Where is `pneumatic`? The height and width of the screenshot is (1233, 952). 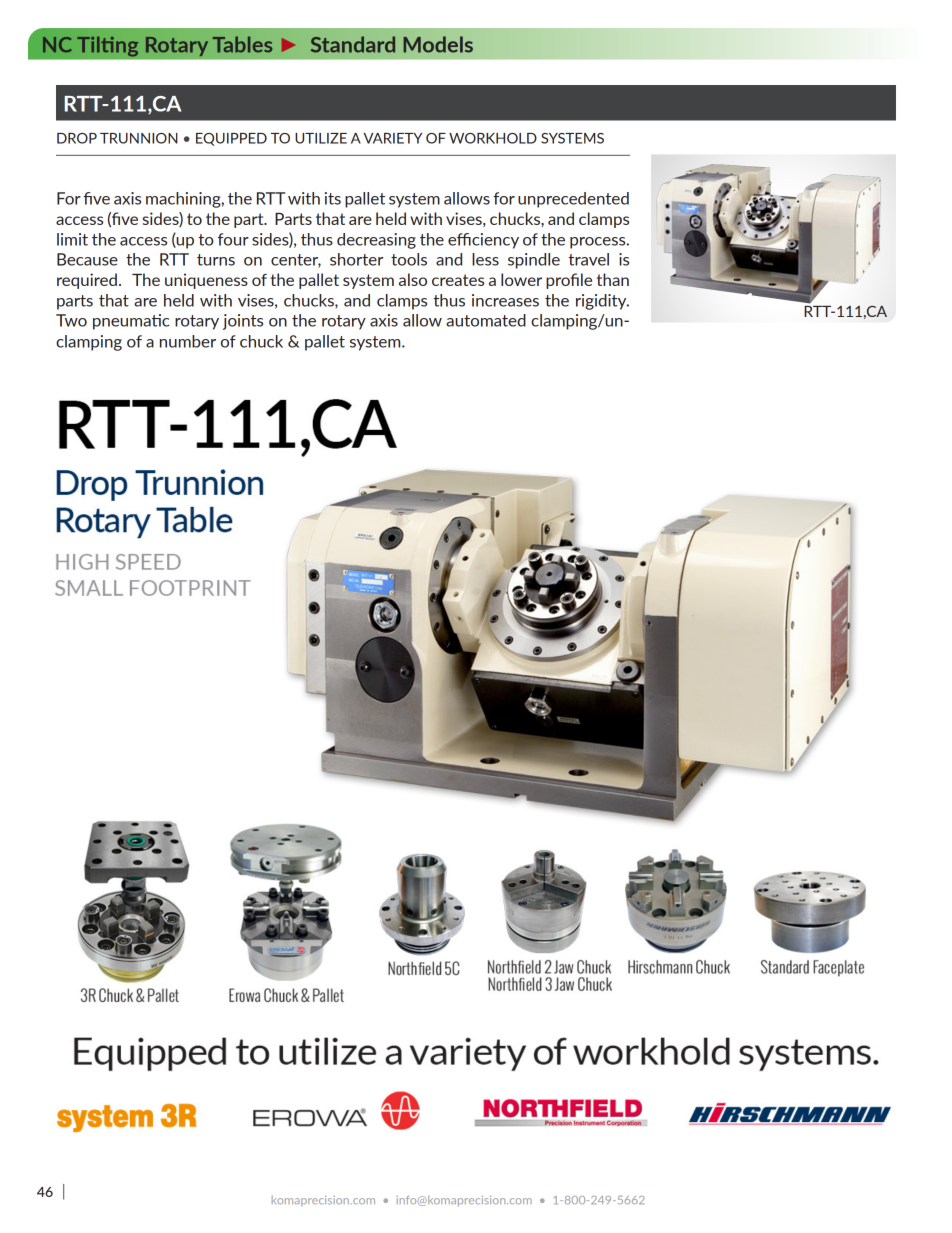 pneumatic is located at coordinates (131, 322).
